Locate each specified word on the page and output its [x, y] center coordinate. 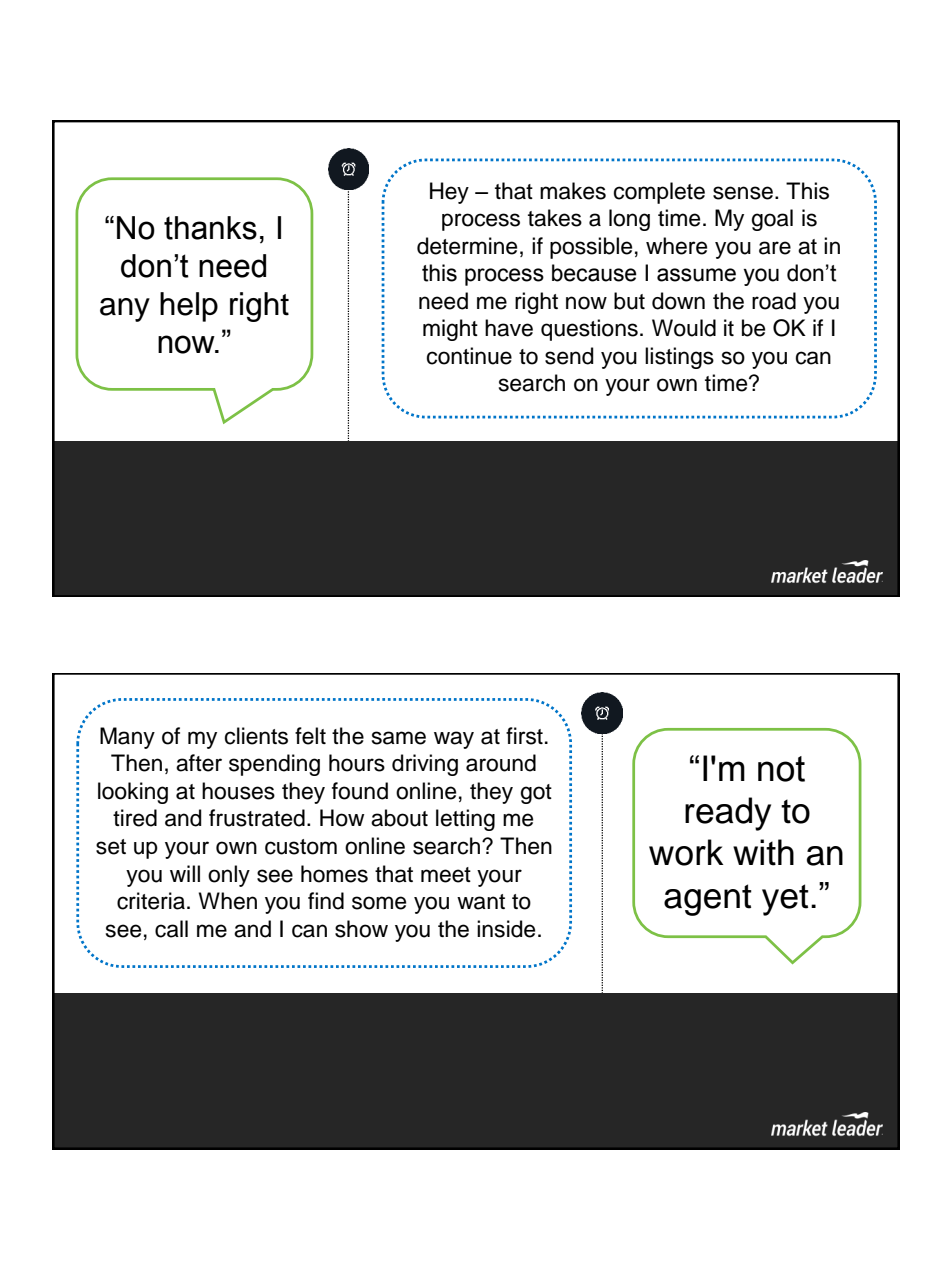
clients [256, 736]
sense [743, 193]
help [189, 307]
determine [467, 246]
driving [425, 765]
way [454, 740]
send [569, 356]
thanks [210, 228]
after [199, 763]
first [524, 736]
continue [469, 356]
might [450, 330]
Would [684, 328]
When [228, 901]
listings [679, 358]
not [781, 769]
